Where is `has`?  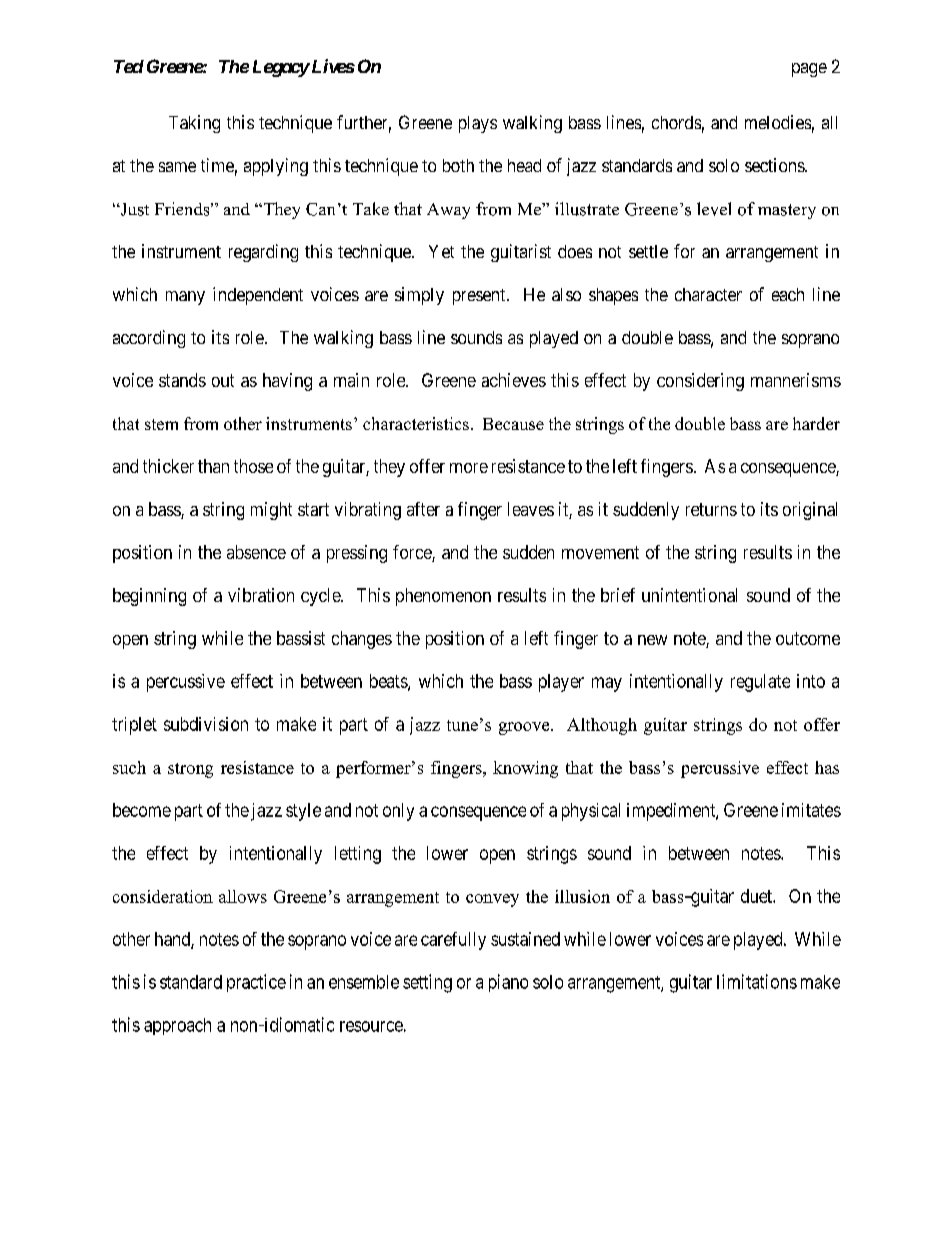 has is located at coordinates (827, 767).
